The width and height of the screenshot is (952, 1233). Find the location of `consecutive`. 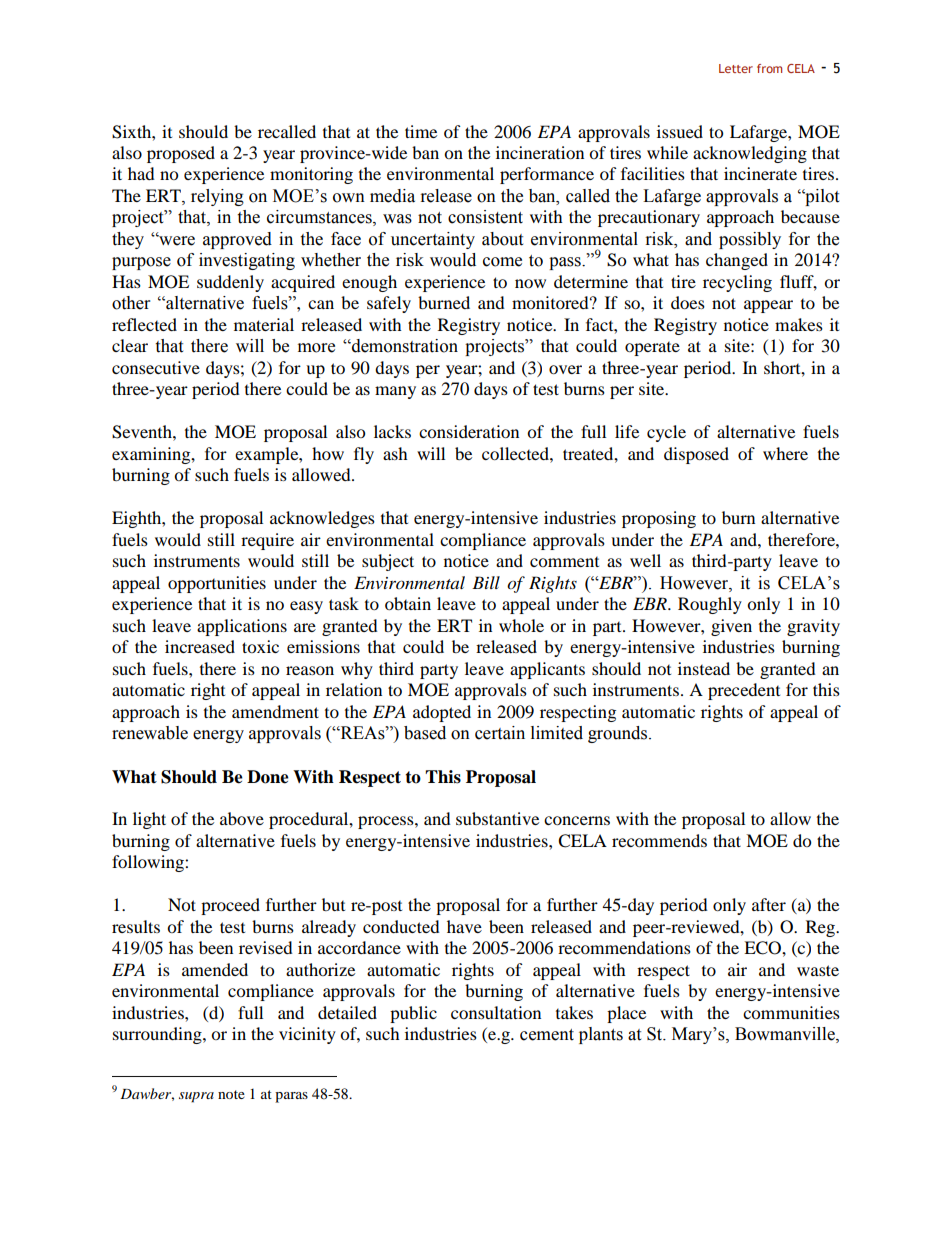

consecutive is located at coordinates (156, 367).
